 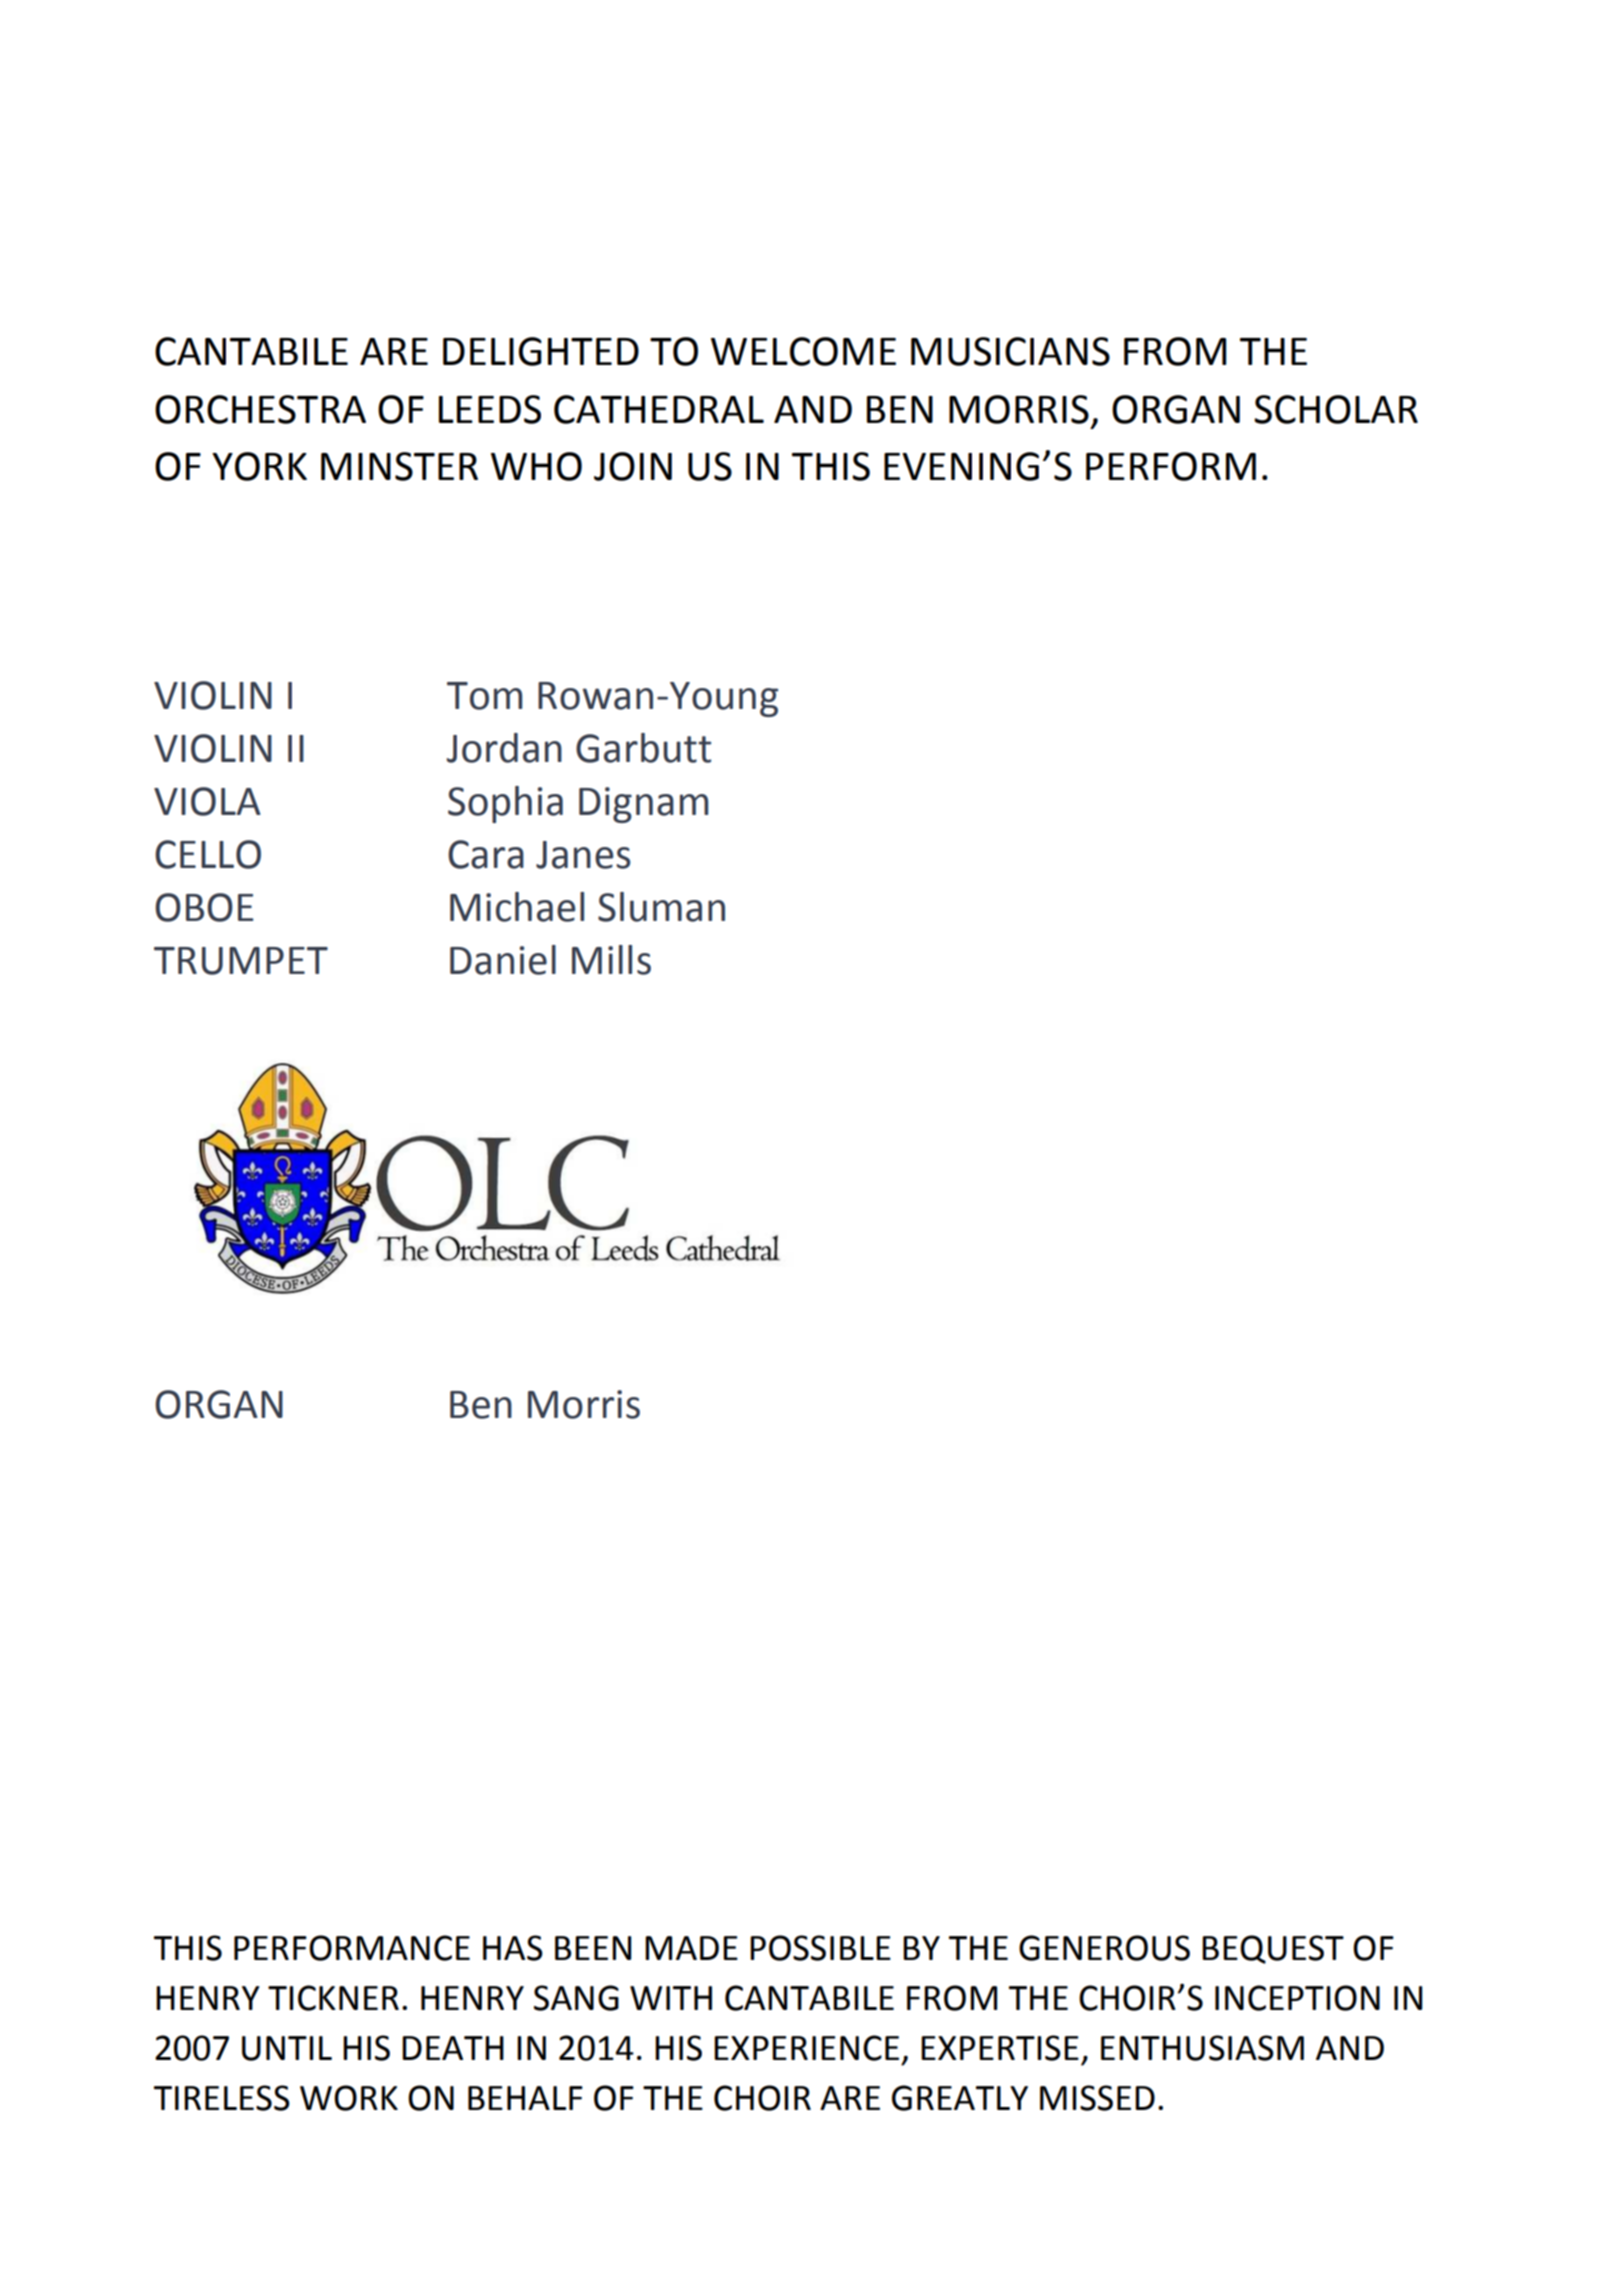 What do you see at coordinates (611, 960) in the screenshot?
I see `Mills` at bounding box center [611, 960].
